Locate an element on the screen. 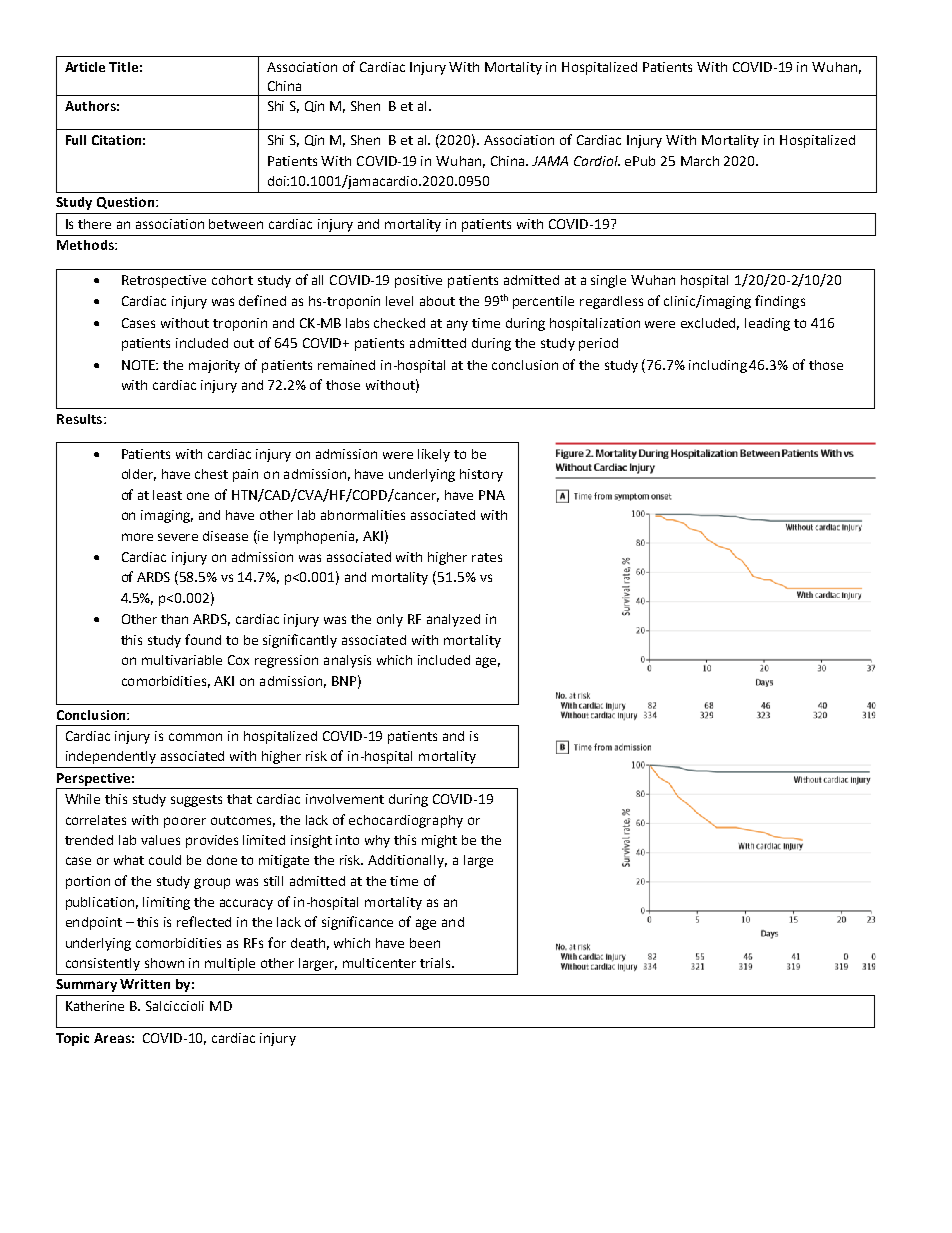 The height and width of the screenshot is (1233, 952). between is located at coordinates (236, 224).
